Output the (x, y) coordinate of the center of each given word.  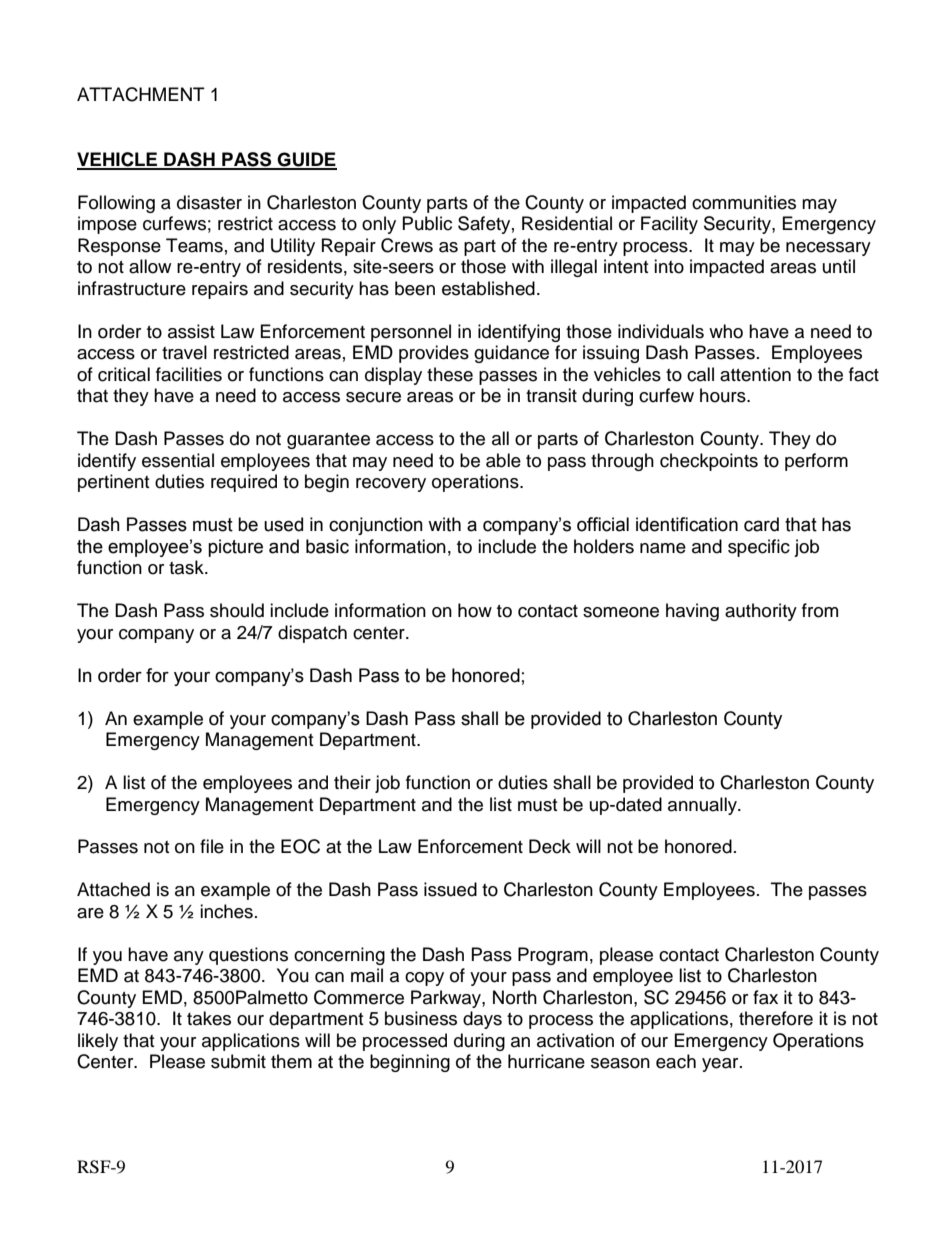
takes (209, 1018)
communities (744, 202)
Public (427, 223)
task (187, 567)
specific (759, 548)
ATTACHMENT (141, 94)
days (482, 1020)
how (475, 610)
